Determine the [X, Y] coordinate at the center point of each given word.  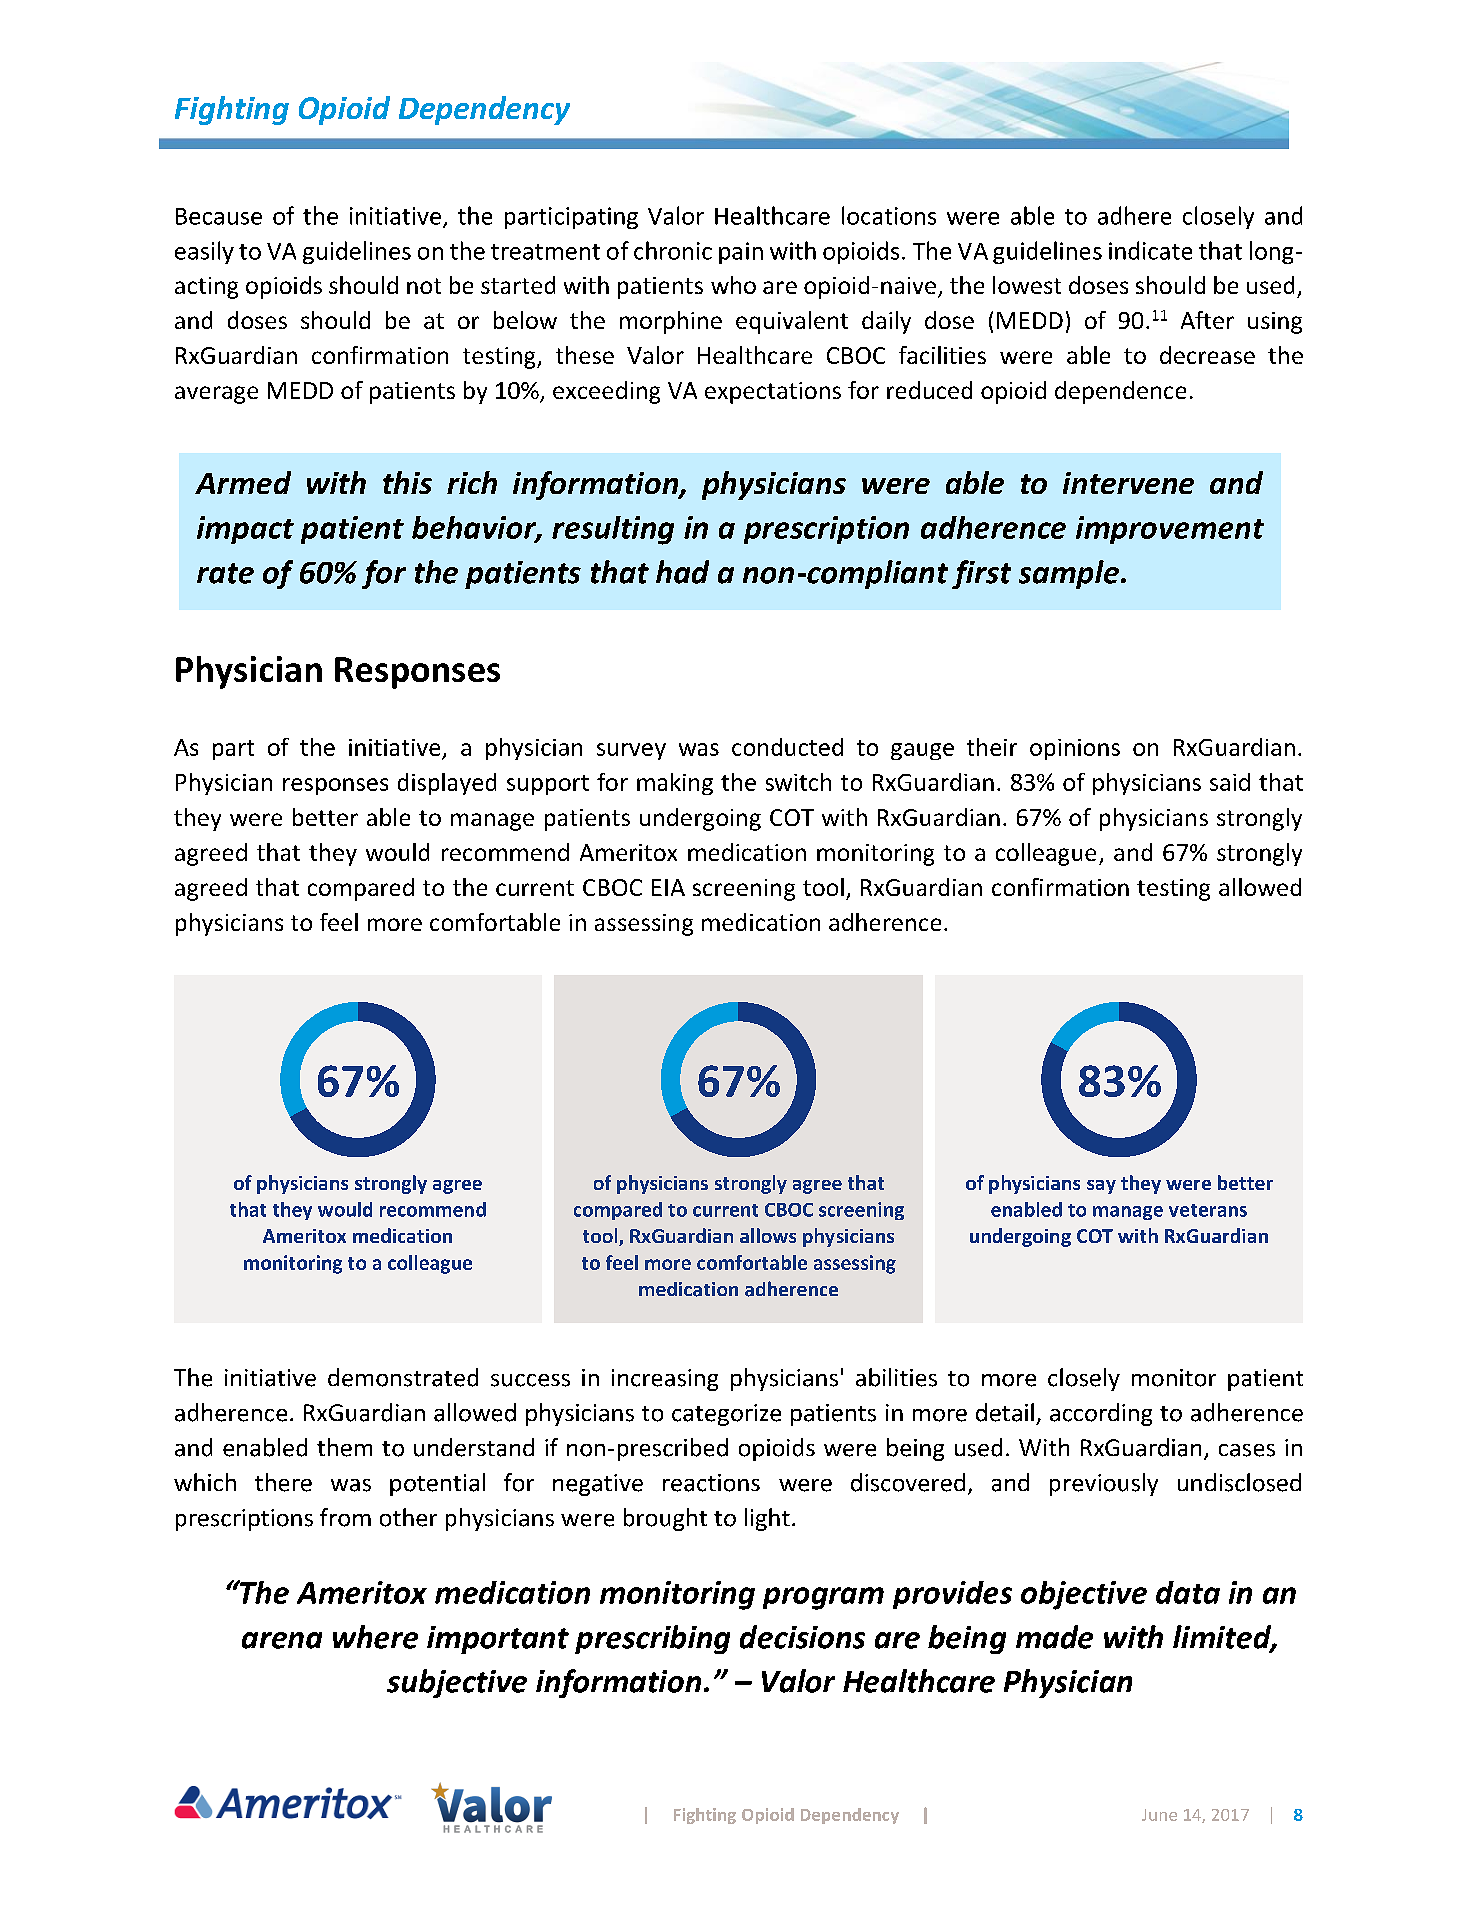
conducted [787, 747]
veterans [1208, 1210]
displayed [447, 784]
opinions [1075, 749]
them [344, 1447]
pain [741, 253]
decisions [802, 1637]
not [424, 286]
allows [768, 1235]
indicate [1150, 250]
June [1159, 1815]
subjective [457, 1683]
